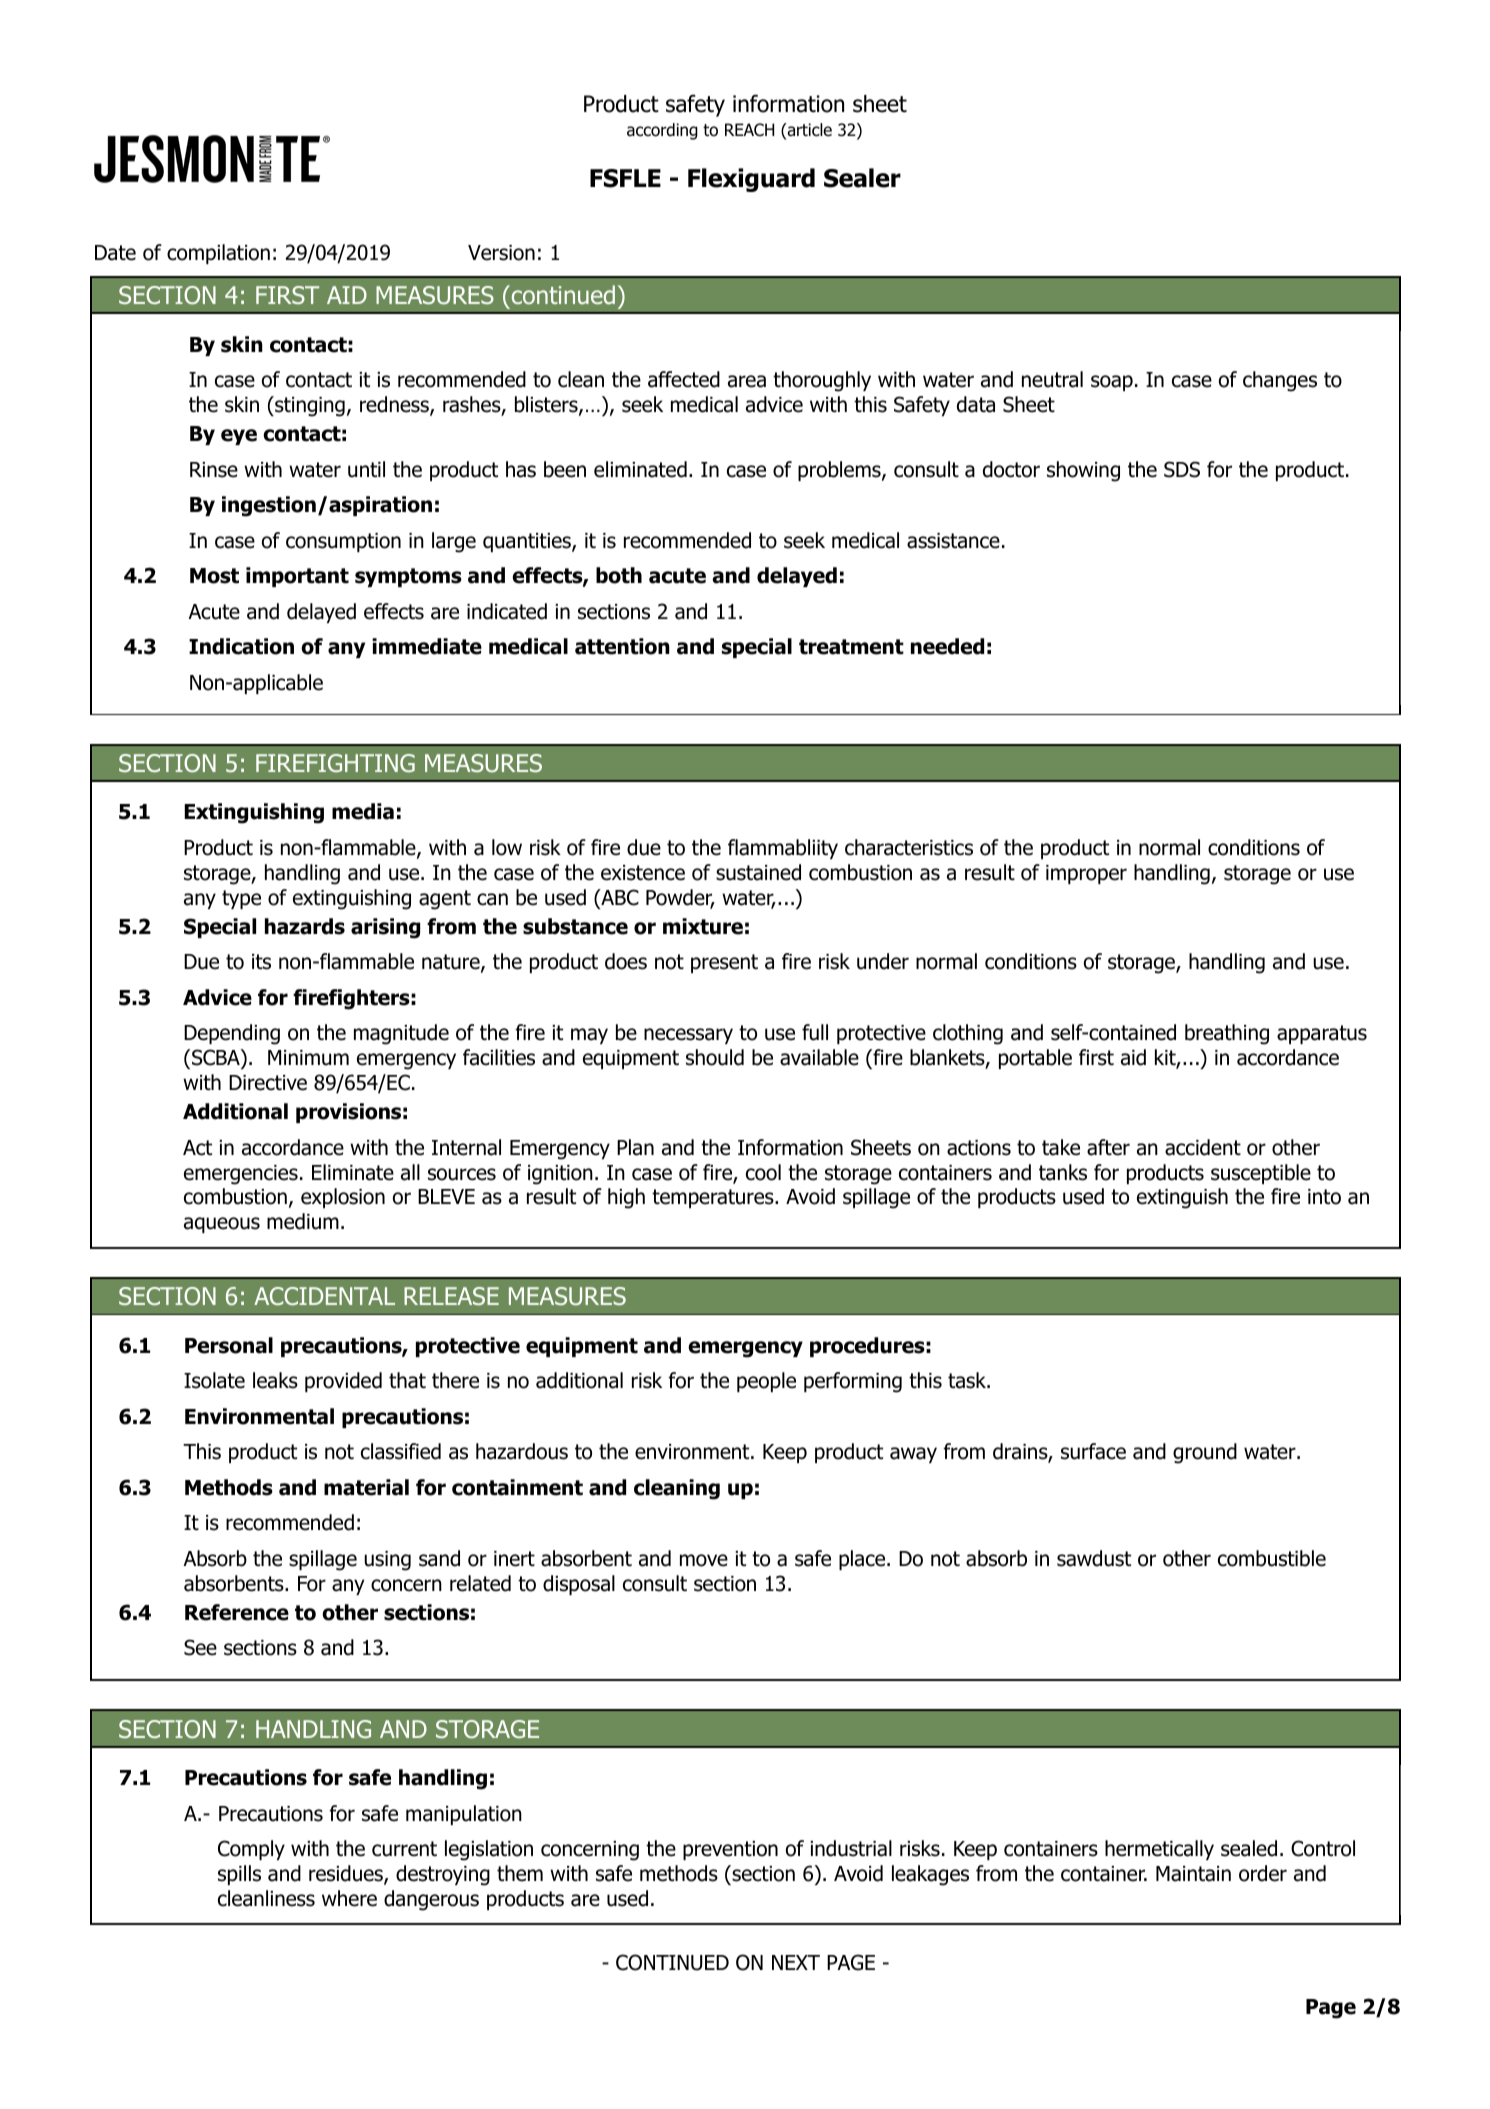  What do you see at coordinates (715, 1057) in the screenshot?
I see `should` at bounding box center [715, 1057].
